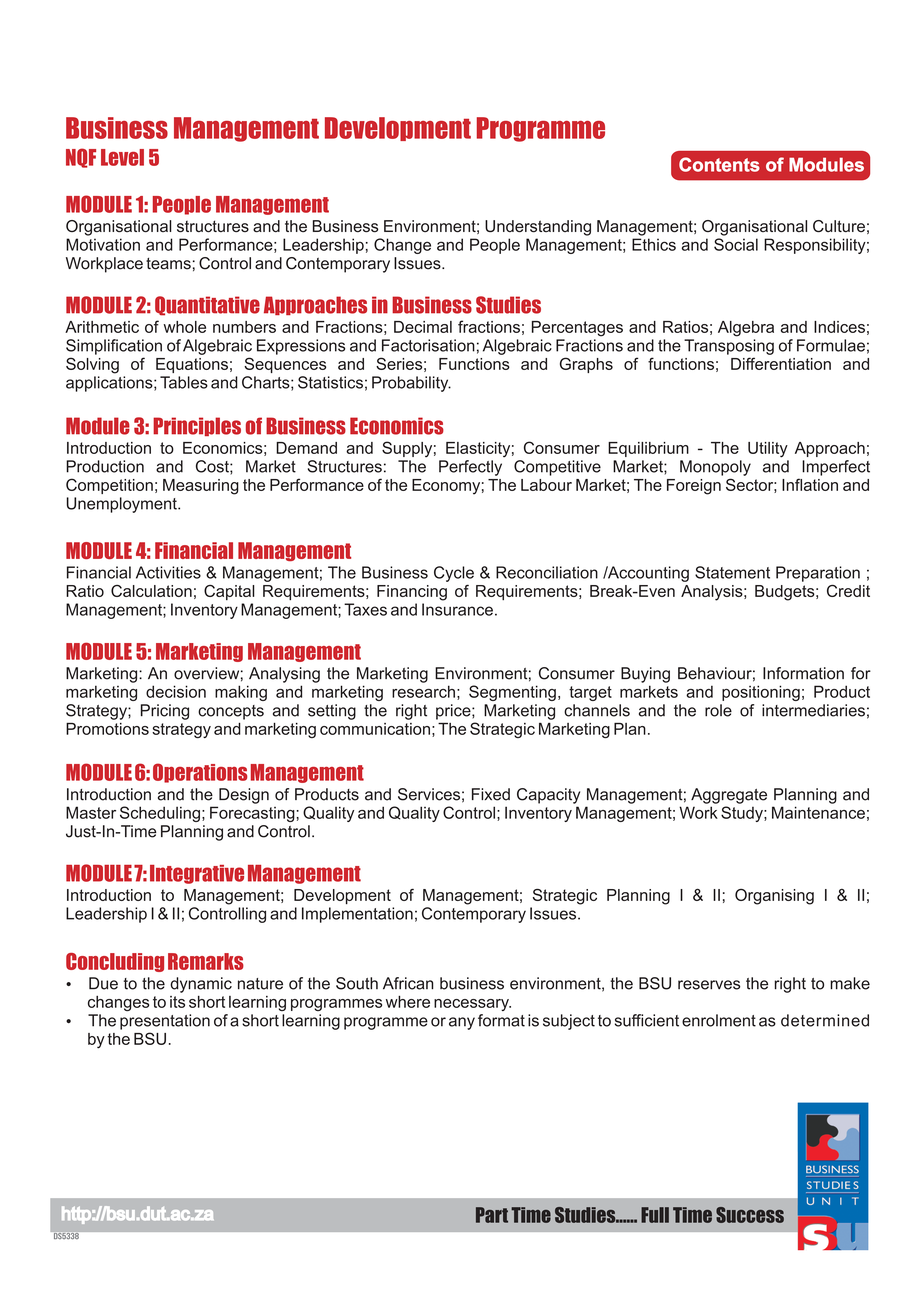 This screenshot has width=924, height=1296. Describe the element at coordinates (732, 572) in the screenshot. I see `Statement` at that location.
